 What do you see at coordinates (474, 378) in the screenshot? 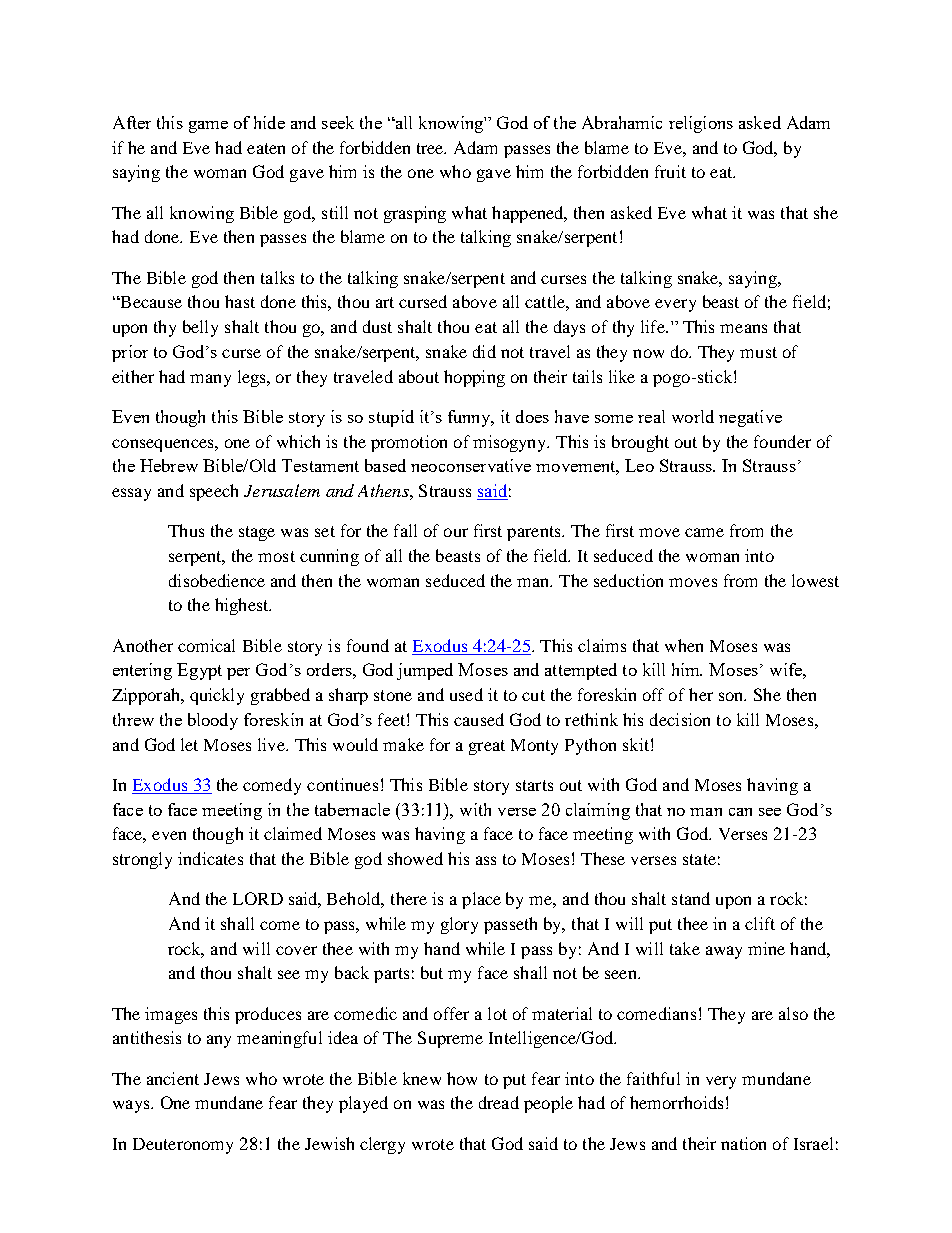
I see `hopping` at bounding box center [474, 378].
